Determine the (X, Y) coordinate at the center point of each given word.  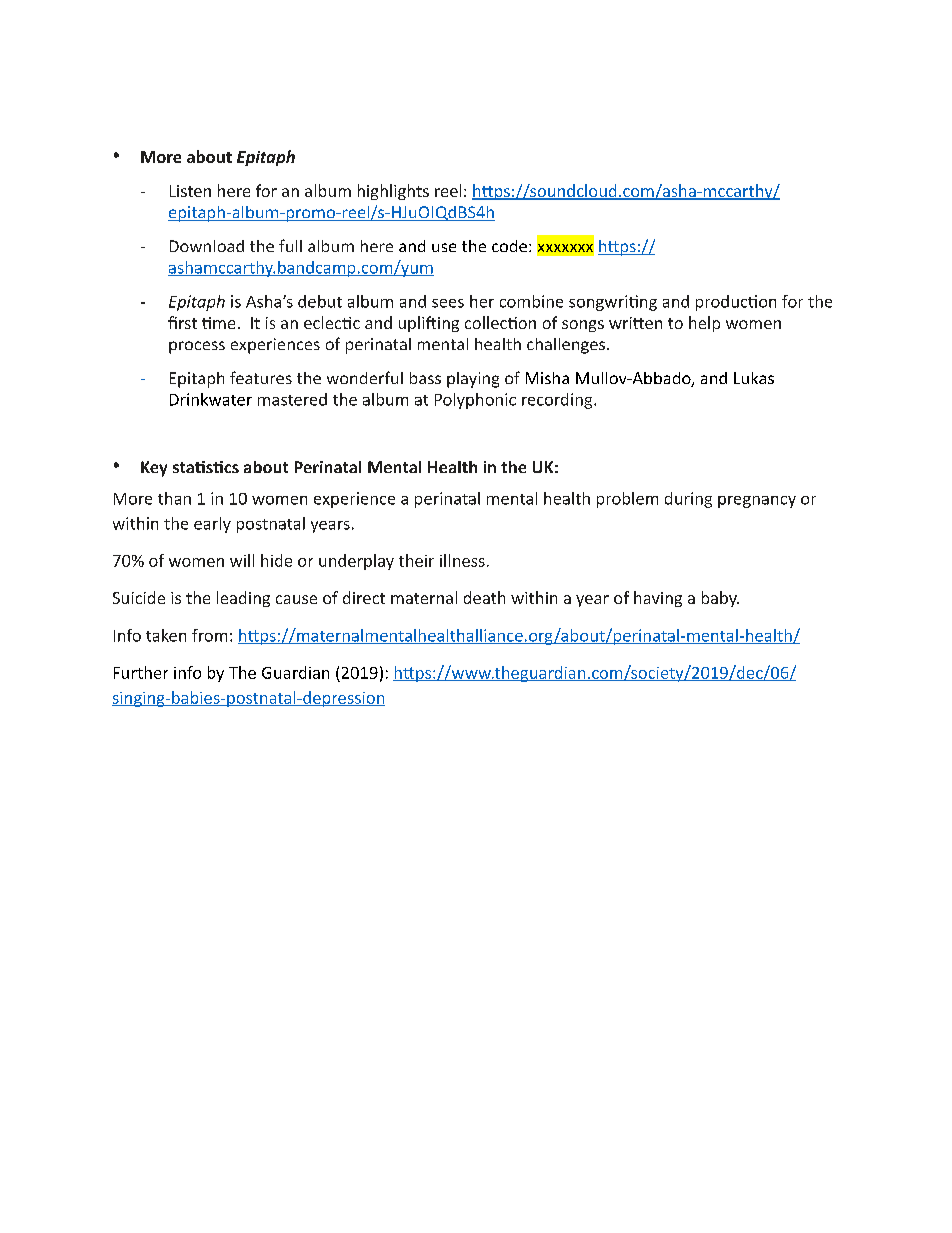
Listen (190, 191)
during (688, 500)
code (509, 246)
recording (558, 401)
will (242, 560)
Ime (218, 323)
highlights (393, 192)
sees (448, 303)
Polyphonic (475, 401)
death (484, 597)
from (209, 635)
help (704, 324)
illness (462, 560)
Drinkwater (211, 399)
